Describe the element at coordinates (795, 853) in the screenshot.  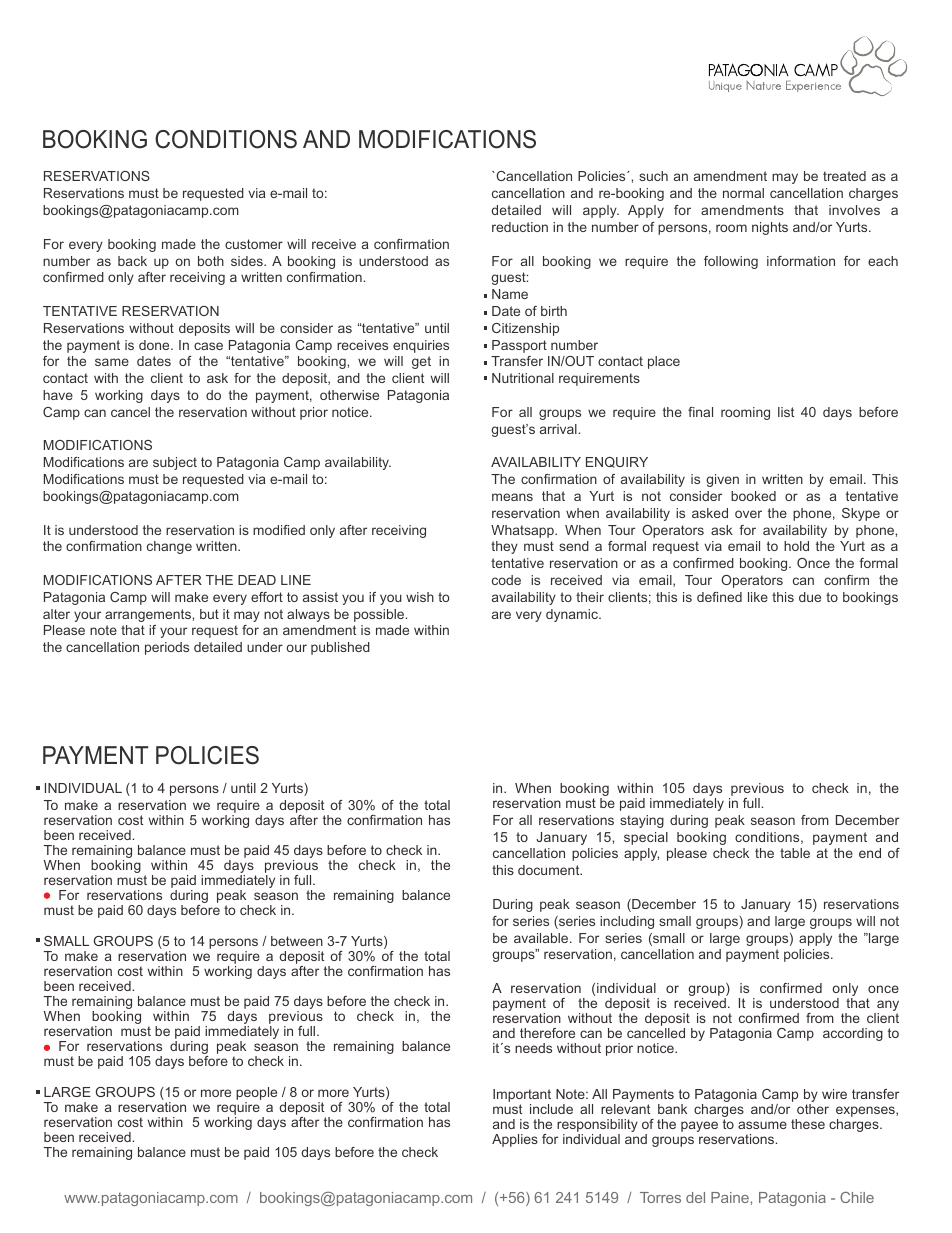
I see `table` at that location.
